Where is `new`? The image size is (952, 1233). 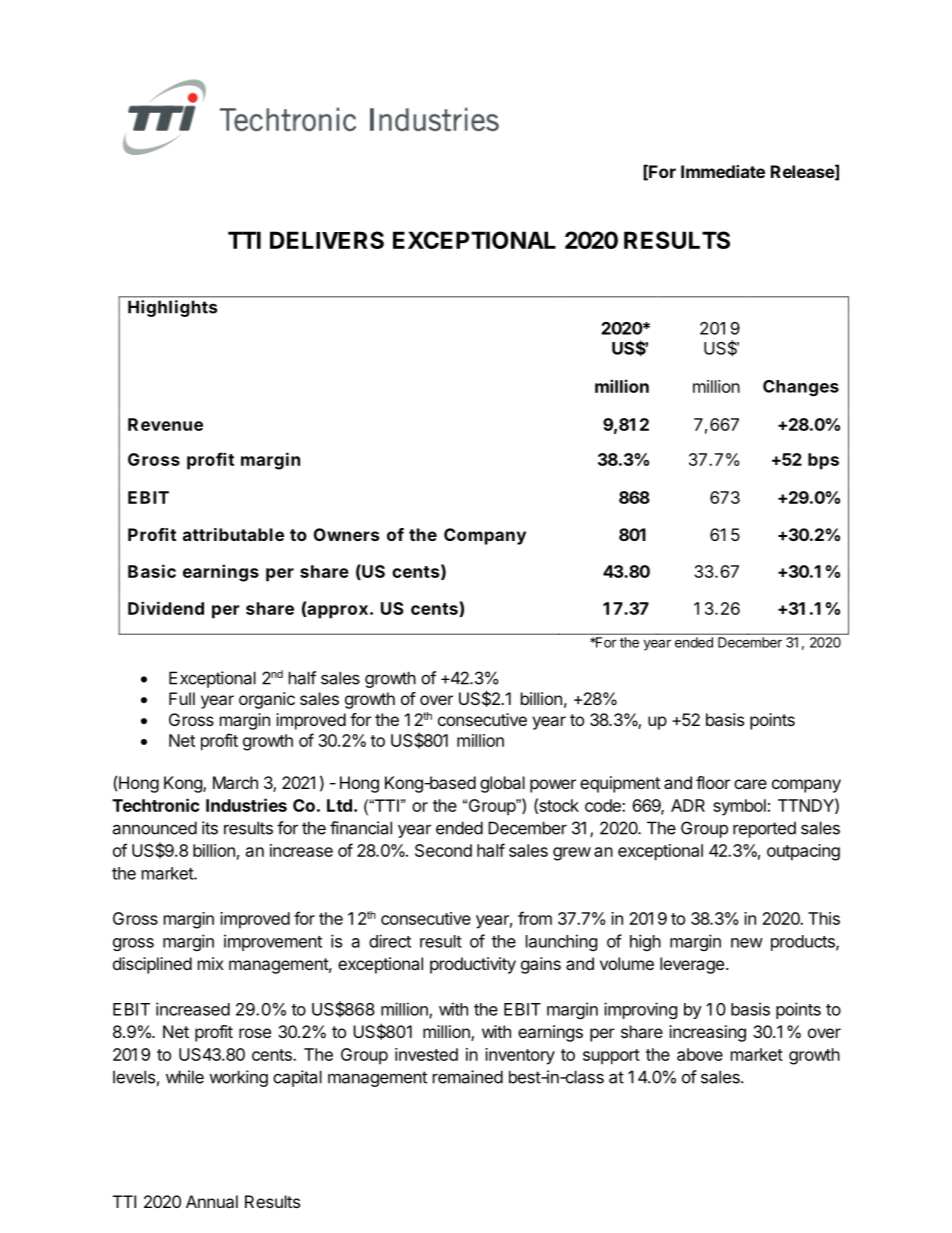
new is located at coordinates (747, 943).
